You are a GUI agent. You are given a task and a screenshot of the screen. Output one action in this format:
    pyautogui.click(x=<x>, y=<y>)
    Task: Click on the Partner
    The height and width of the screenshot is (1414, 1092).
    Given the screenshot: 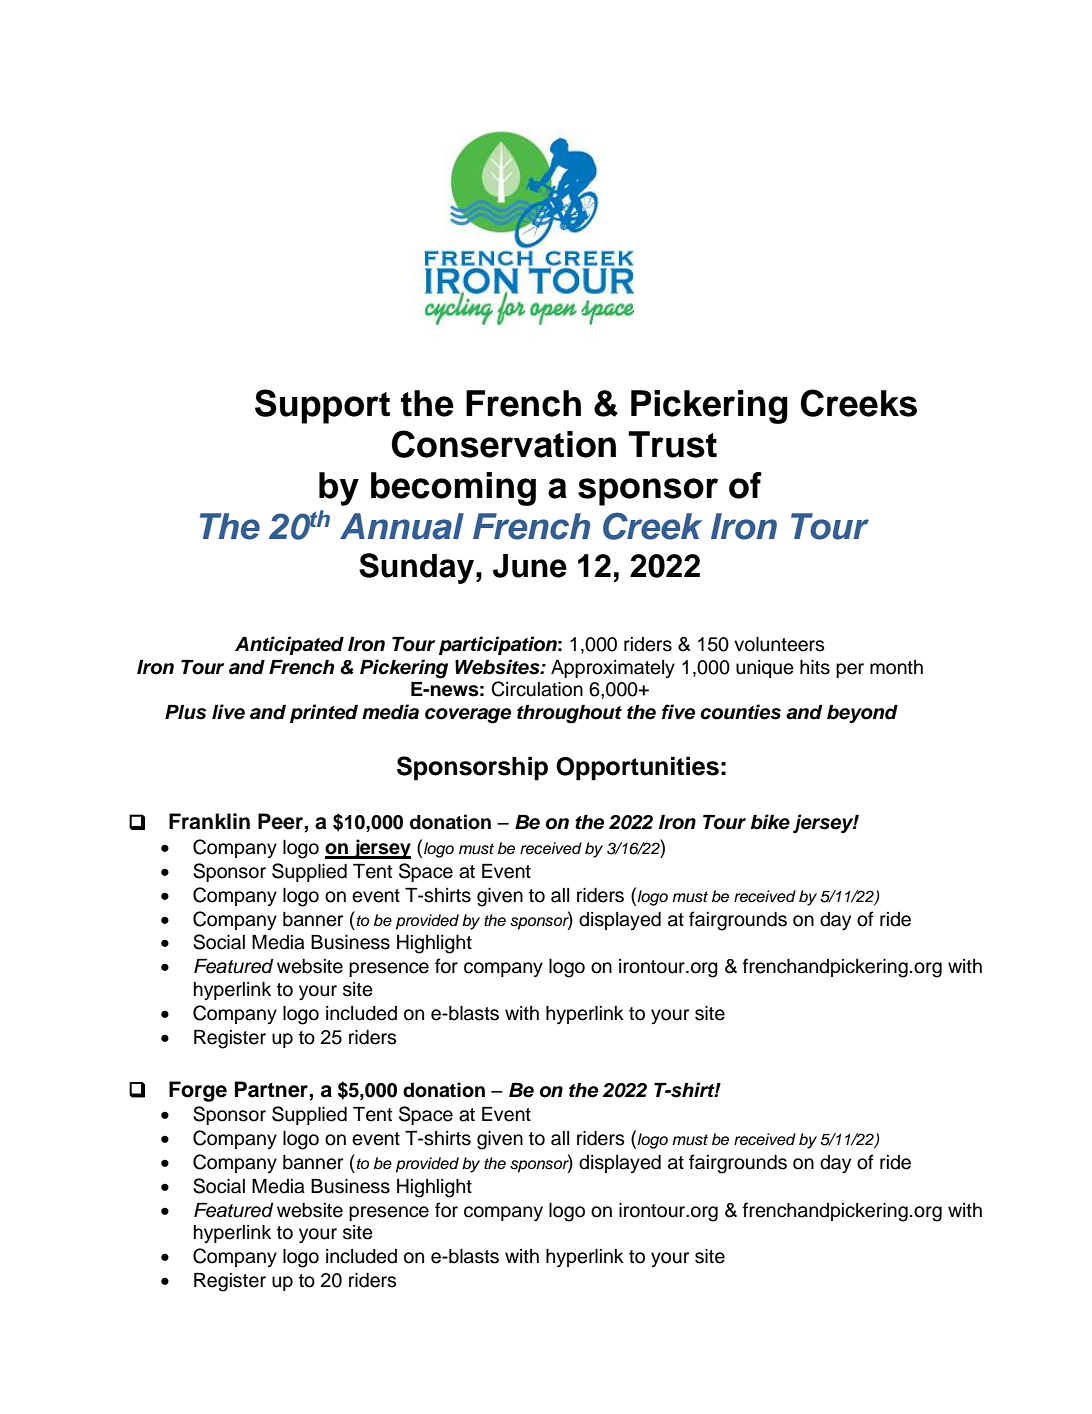 What is the action you would take?
    pyautogui.click(x=272, y=1090)
